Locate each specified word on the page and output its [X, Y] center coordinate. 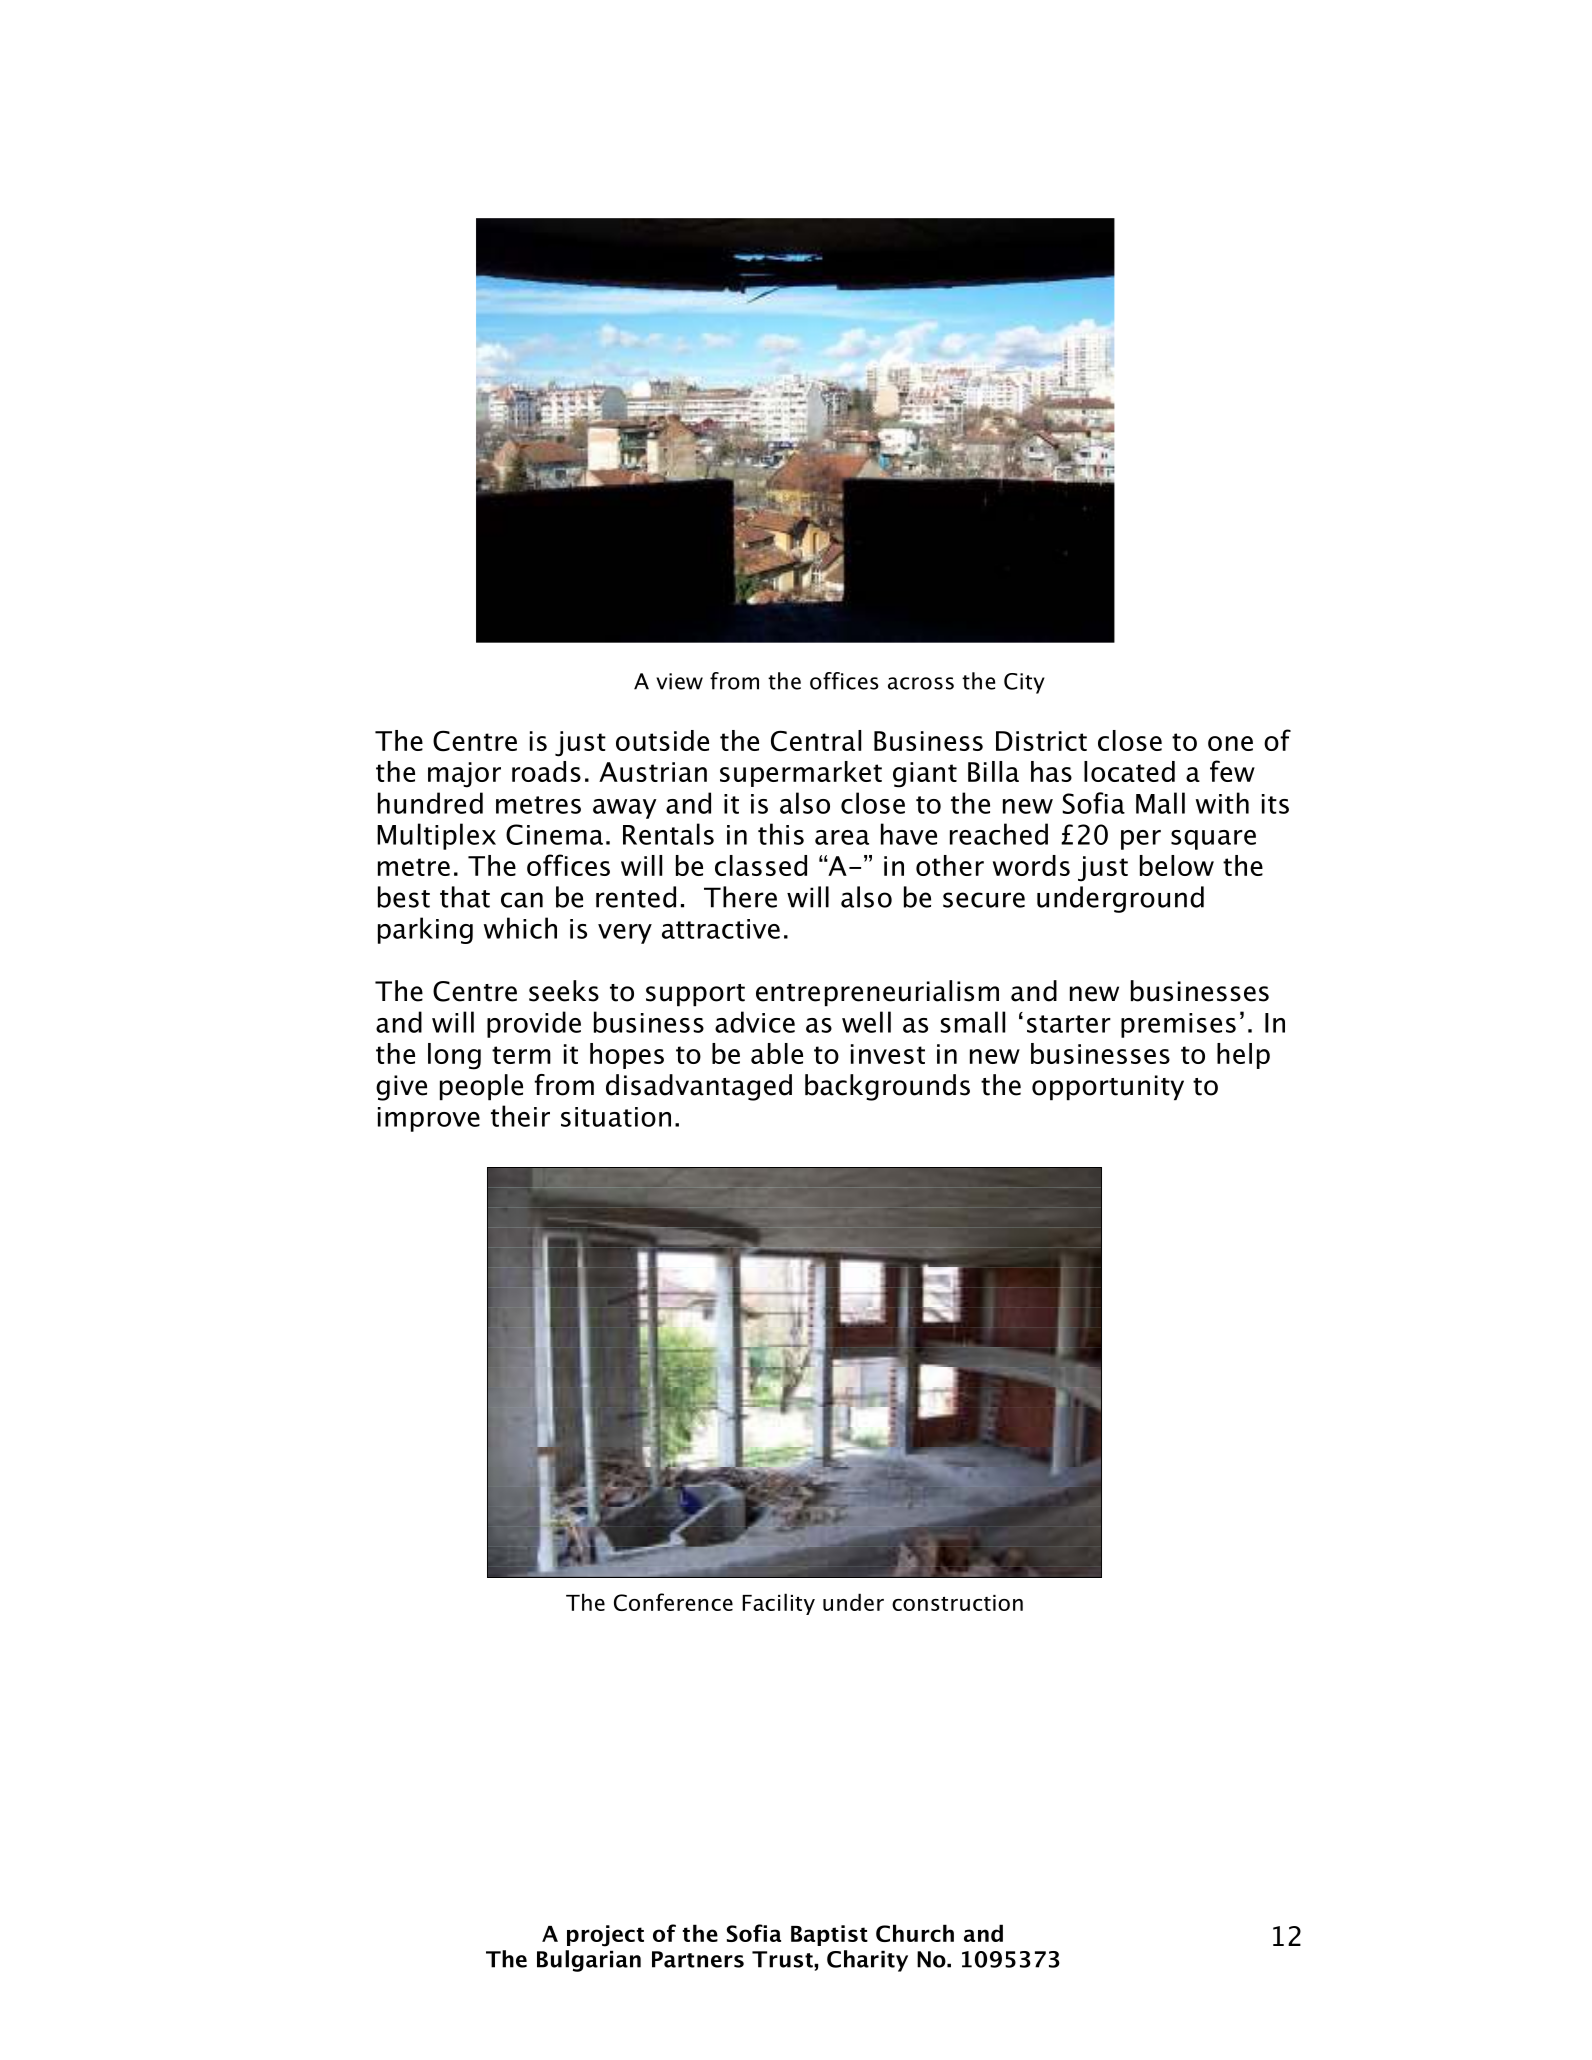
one [1230, 743]
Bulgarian [589, 1961]
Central [816, 741]
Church [915, 1933]
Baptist [829, 1935]
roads [546, 771]
